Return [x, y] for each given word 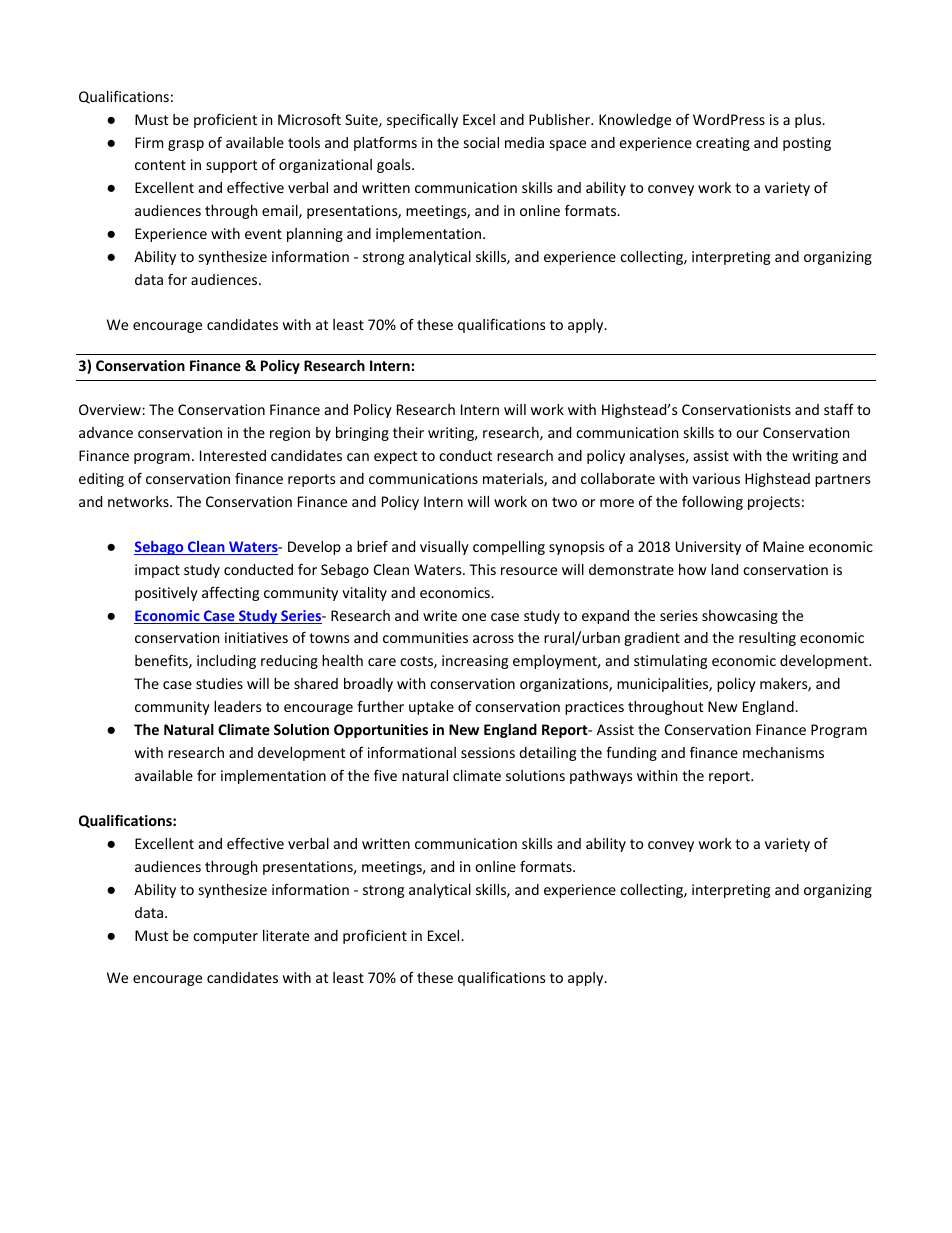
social [481, 142]
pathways [601, 777]
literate [286, 935]
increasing [475, 662]
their [408, 432]
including [226, 662]
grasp [186, 145]
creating [723, 144]
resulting [767, 639]
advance [106, 432]
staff [839, 409]
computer [225, 937]
